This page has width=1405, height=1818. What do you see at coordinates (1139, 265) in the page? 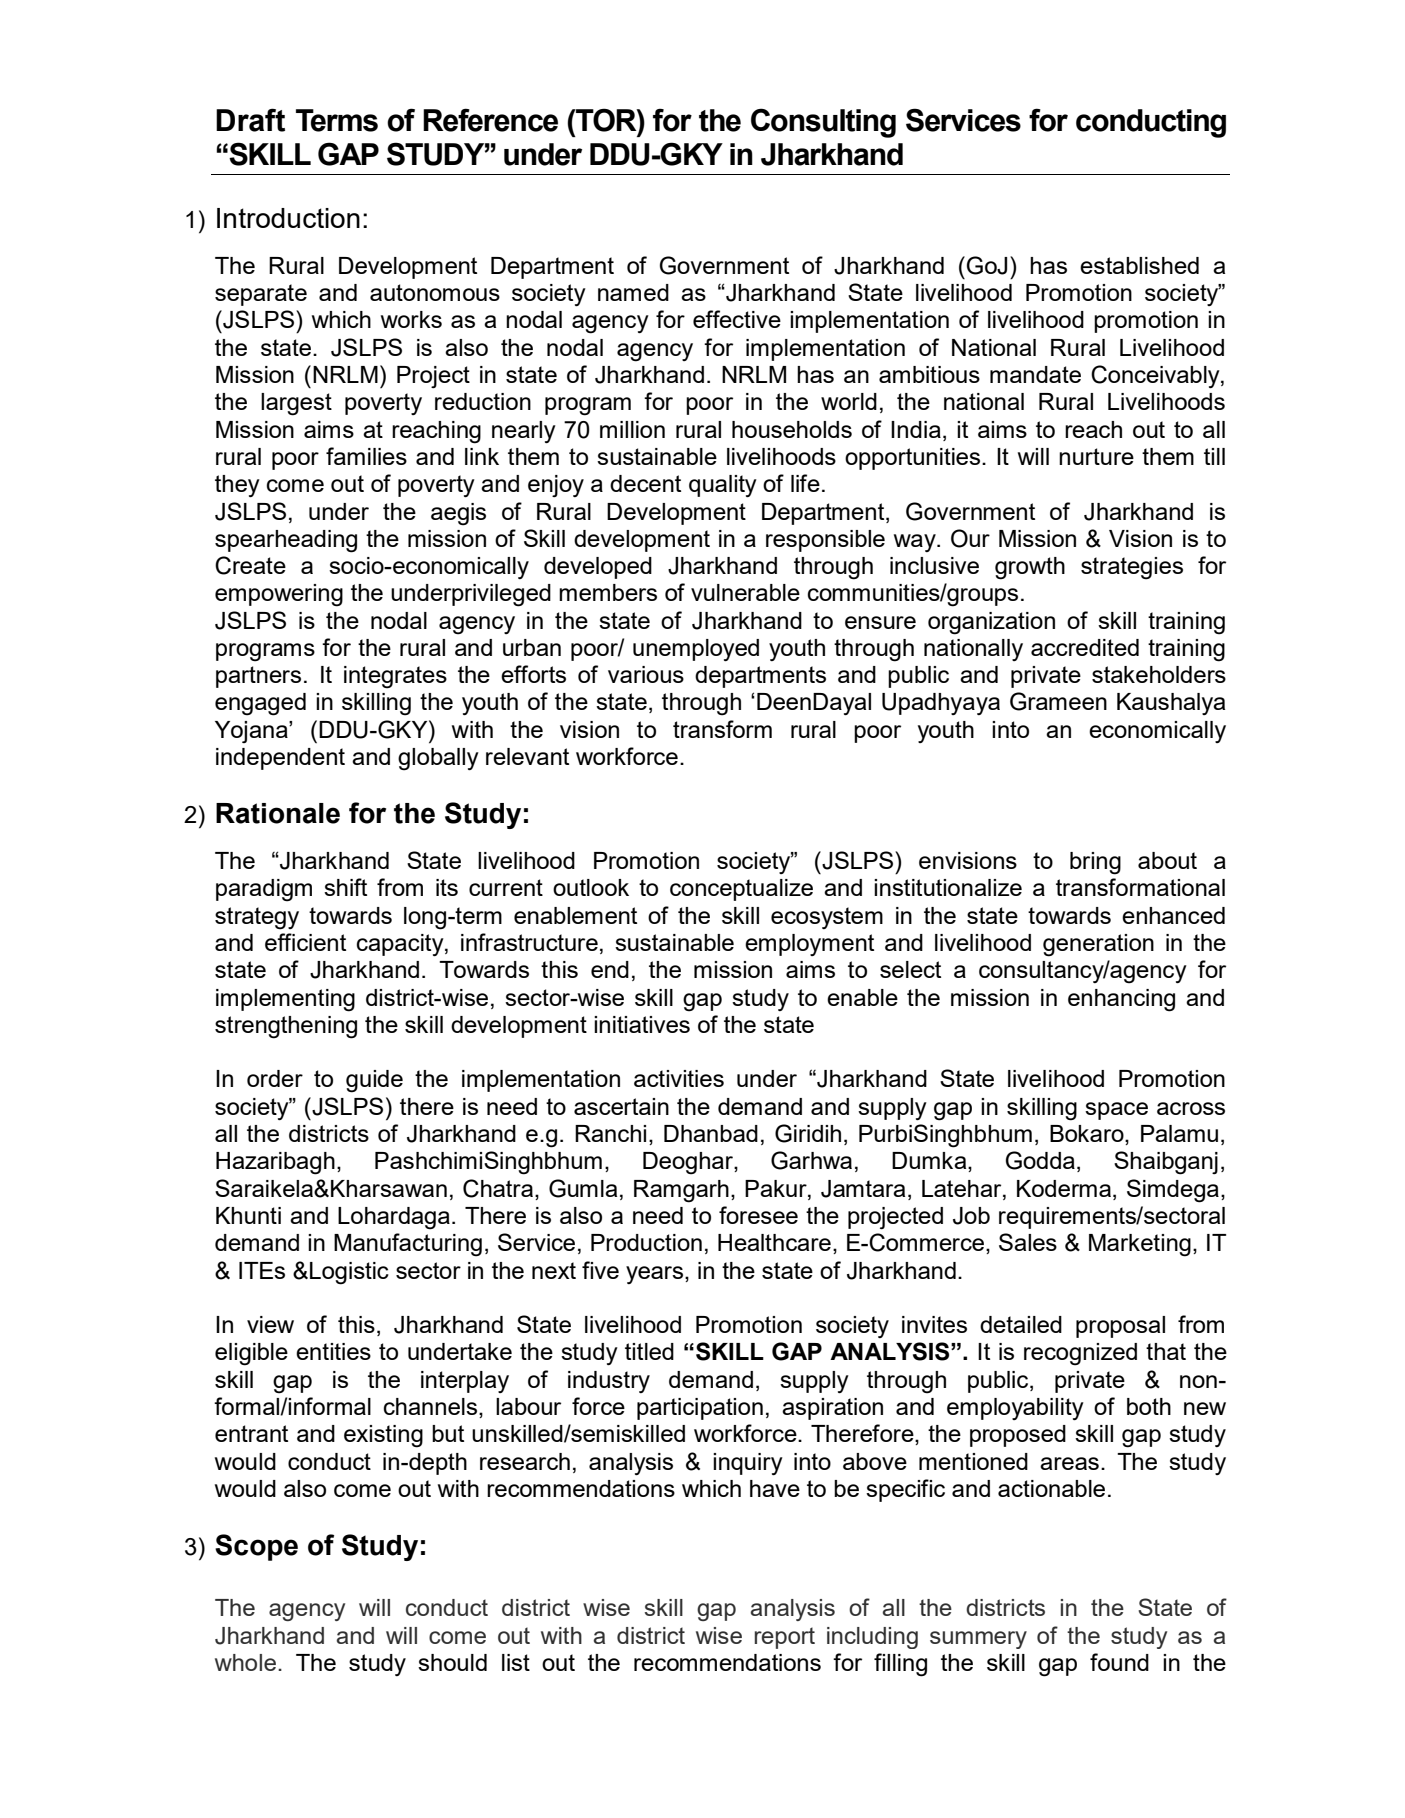
I see `established` at bounding box center [1139, 265].
